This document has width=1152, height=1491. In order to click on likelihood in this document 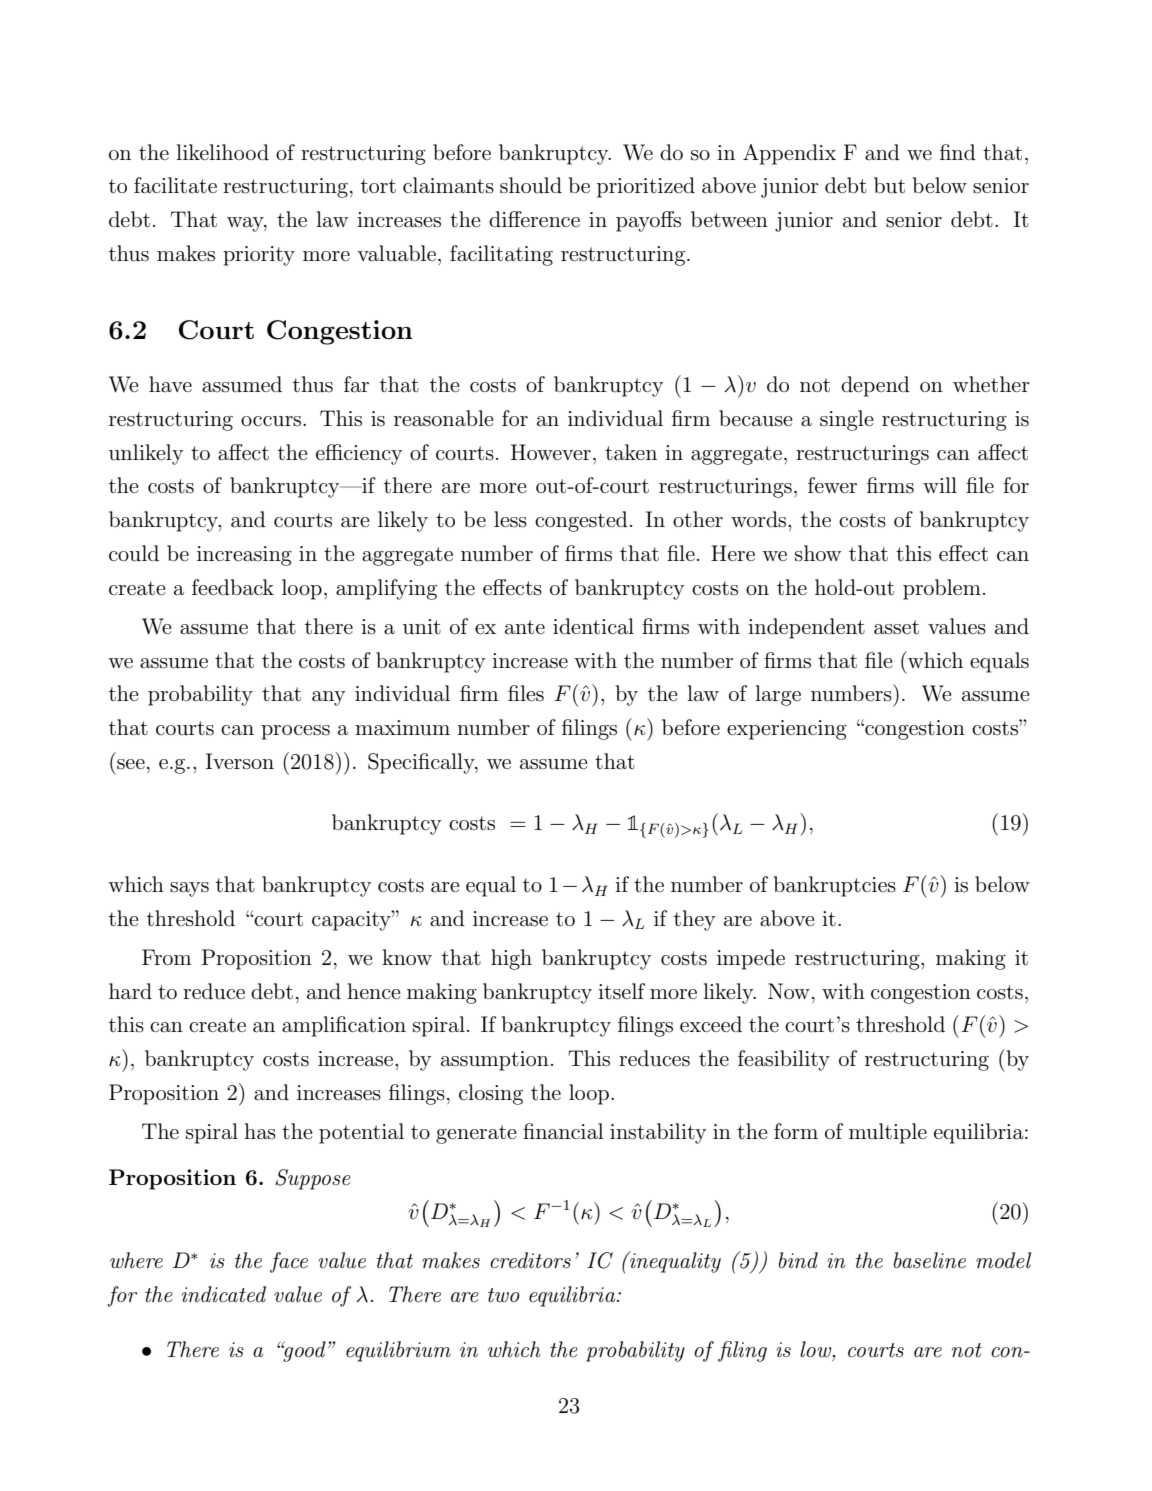, I will do `click(222, 152)`.
